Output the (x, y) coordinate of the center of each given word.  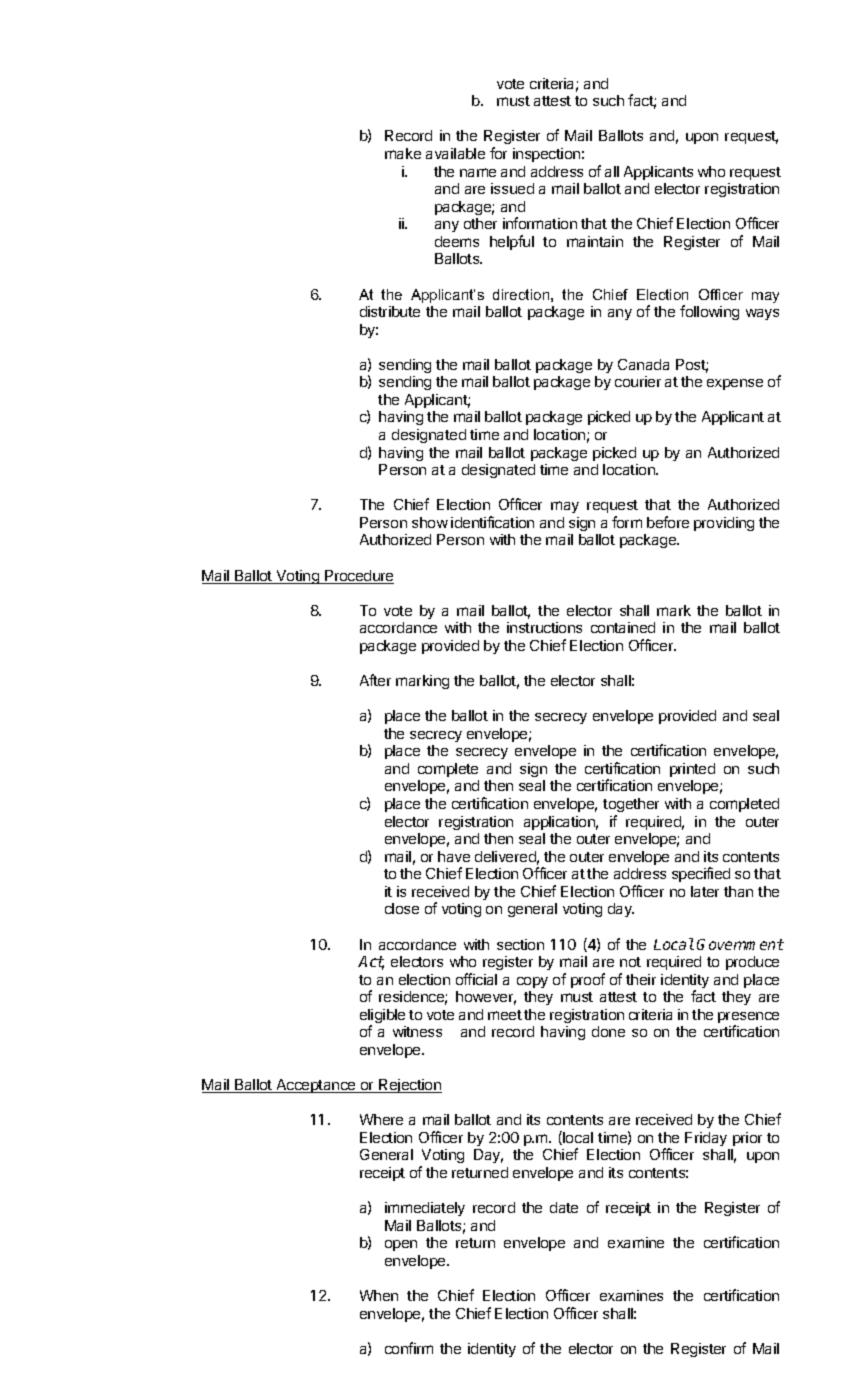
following (709, 312)
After (375, 680)
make (403, 153)
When (379, 1295)
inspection (546, 155)
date (564, 1207)
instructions (544, 627)
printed (692, 770)
